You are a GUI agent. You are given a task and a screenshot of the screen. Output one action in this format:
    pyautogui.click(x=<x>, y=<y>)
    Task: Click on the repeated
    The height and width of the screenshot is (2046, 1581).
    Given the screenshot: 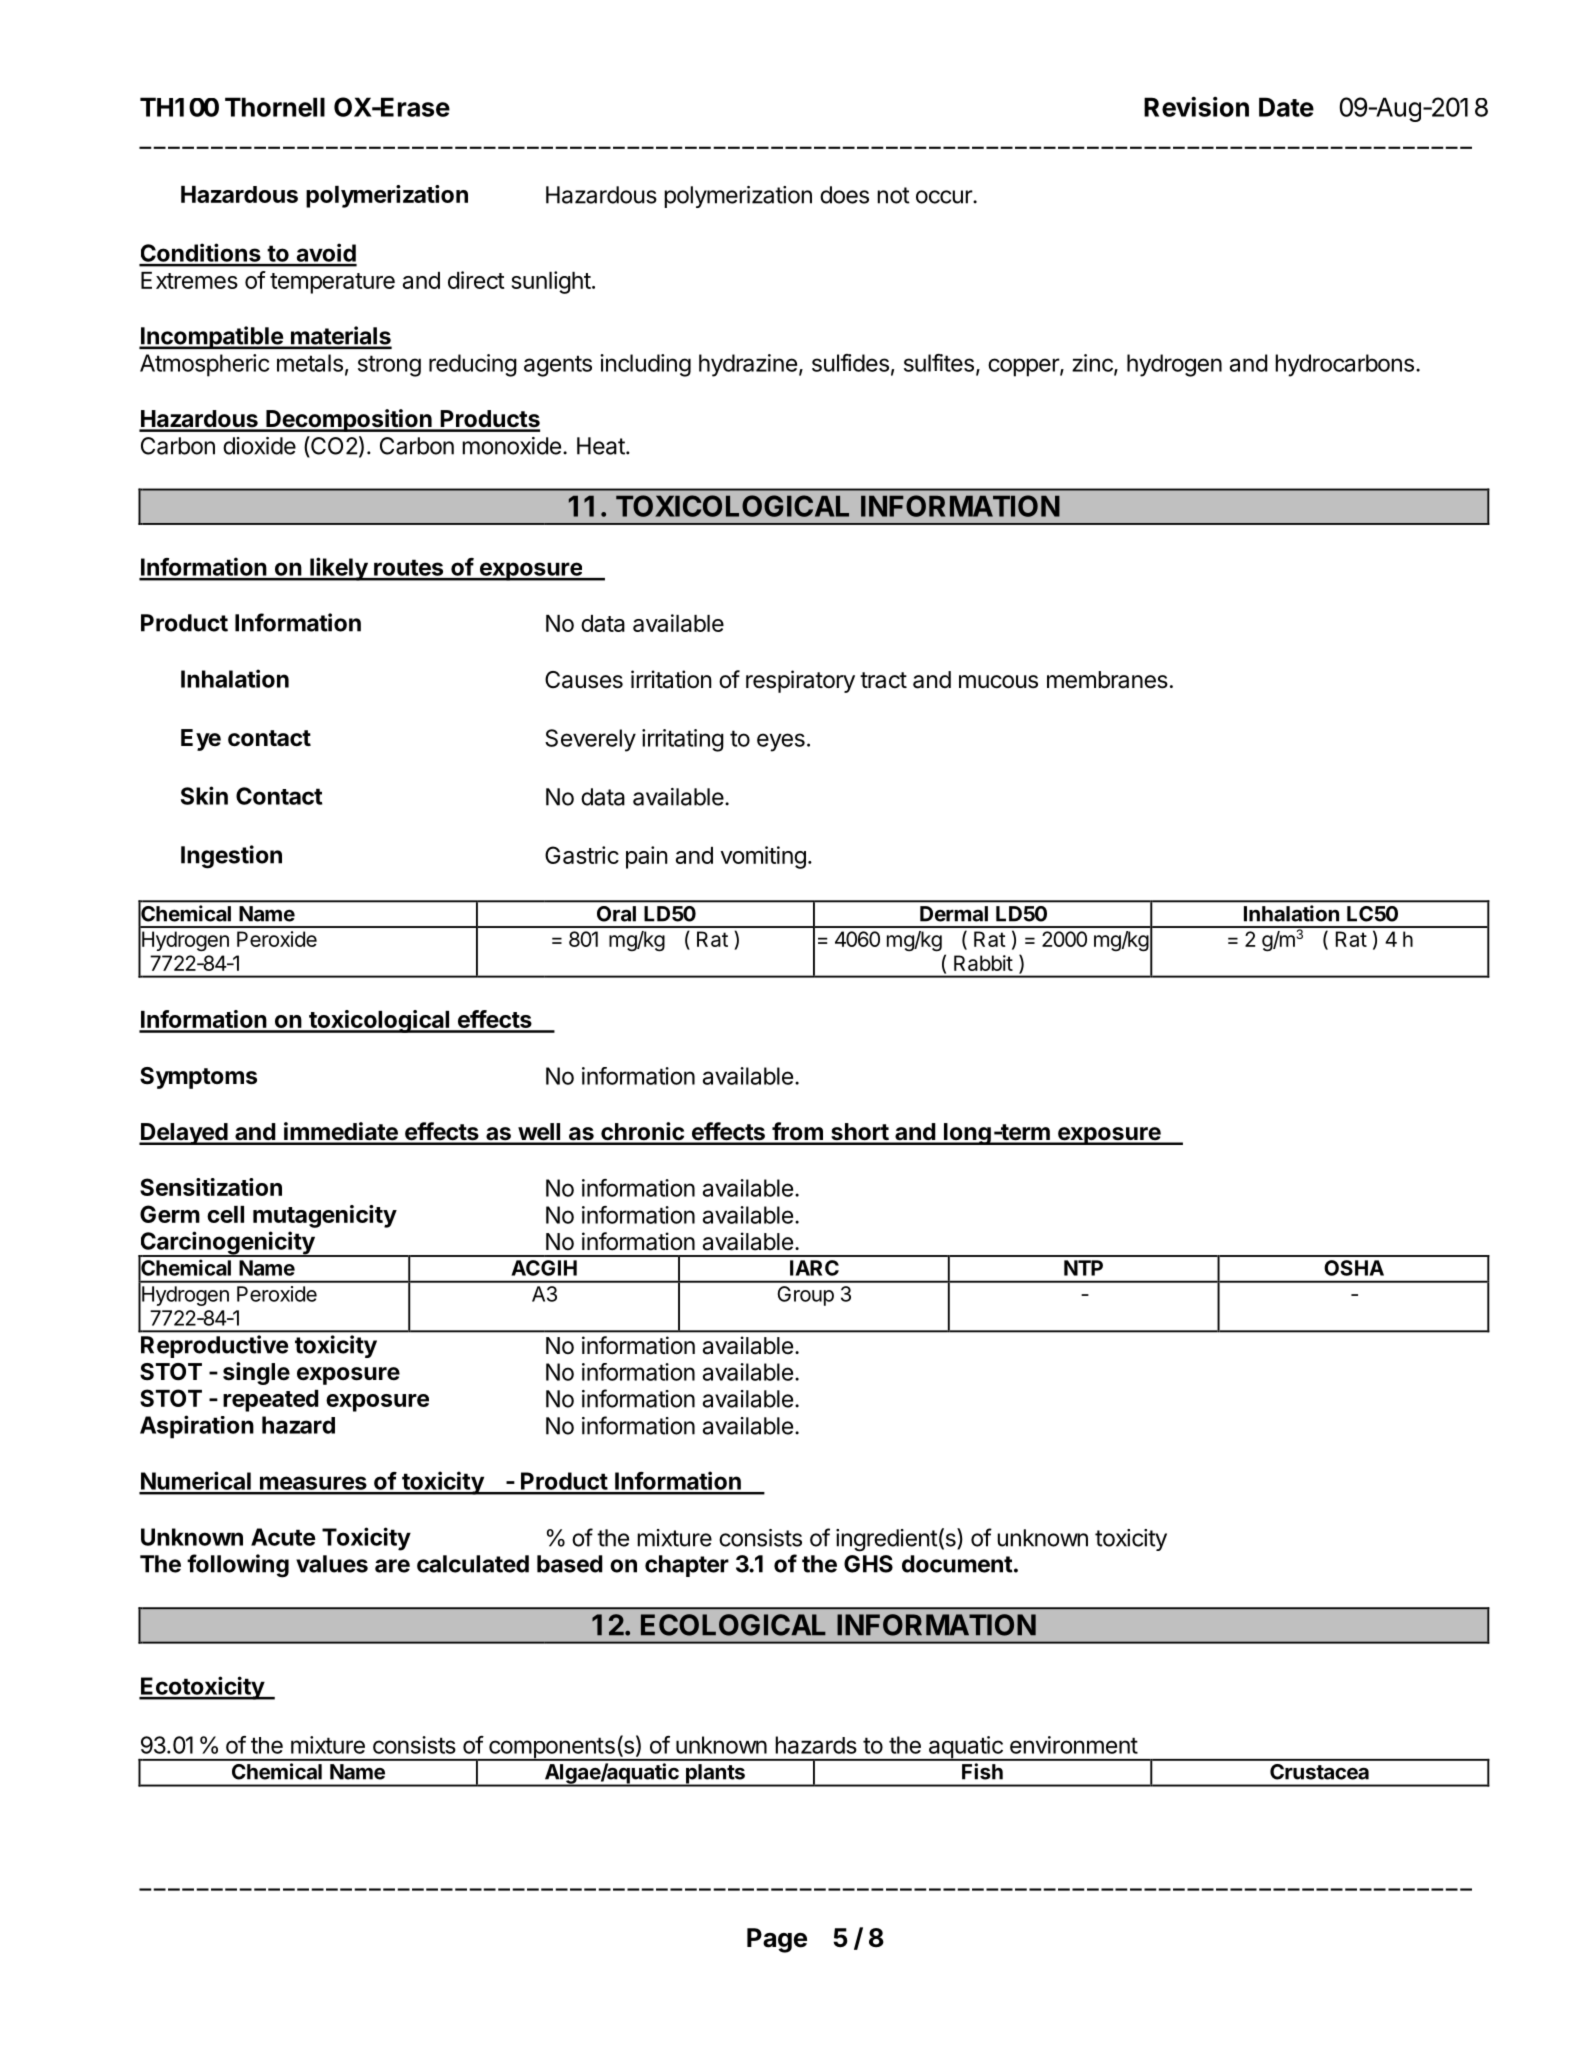 What is the action you would take?
    pyautogui.click(x=271, y=1401)
